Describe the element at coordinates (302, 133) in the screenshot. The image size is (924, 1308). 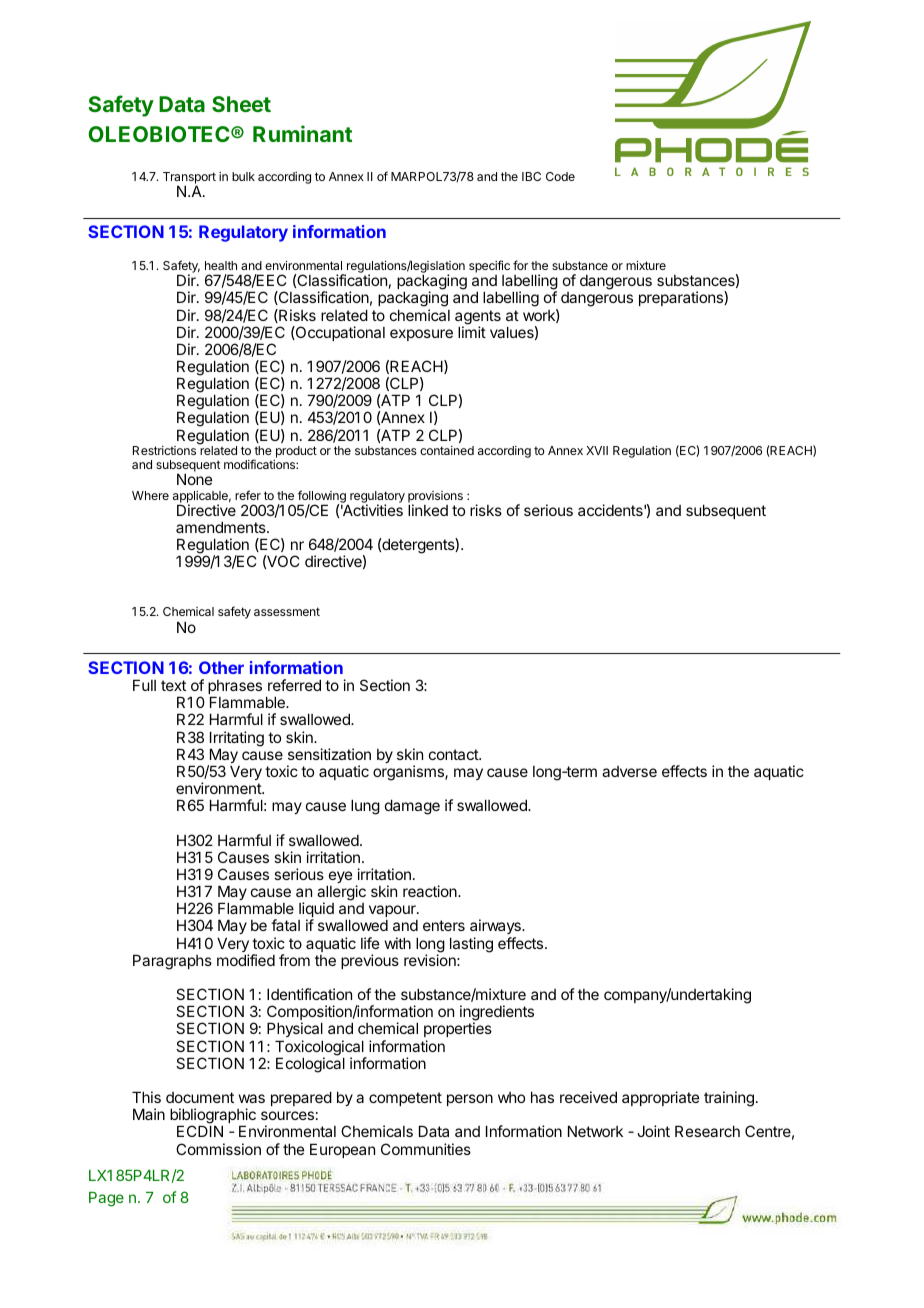
I see `Ruminant` at that location.
